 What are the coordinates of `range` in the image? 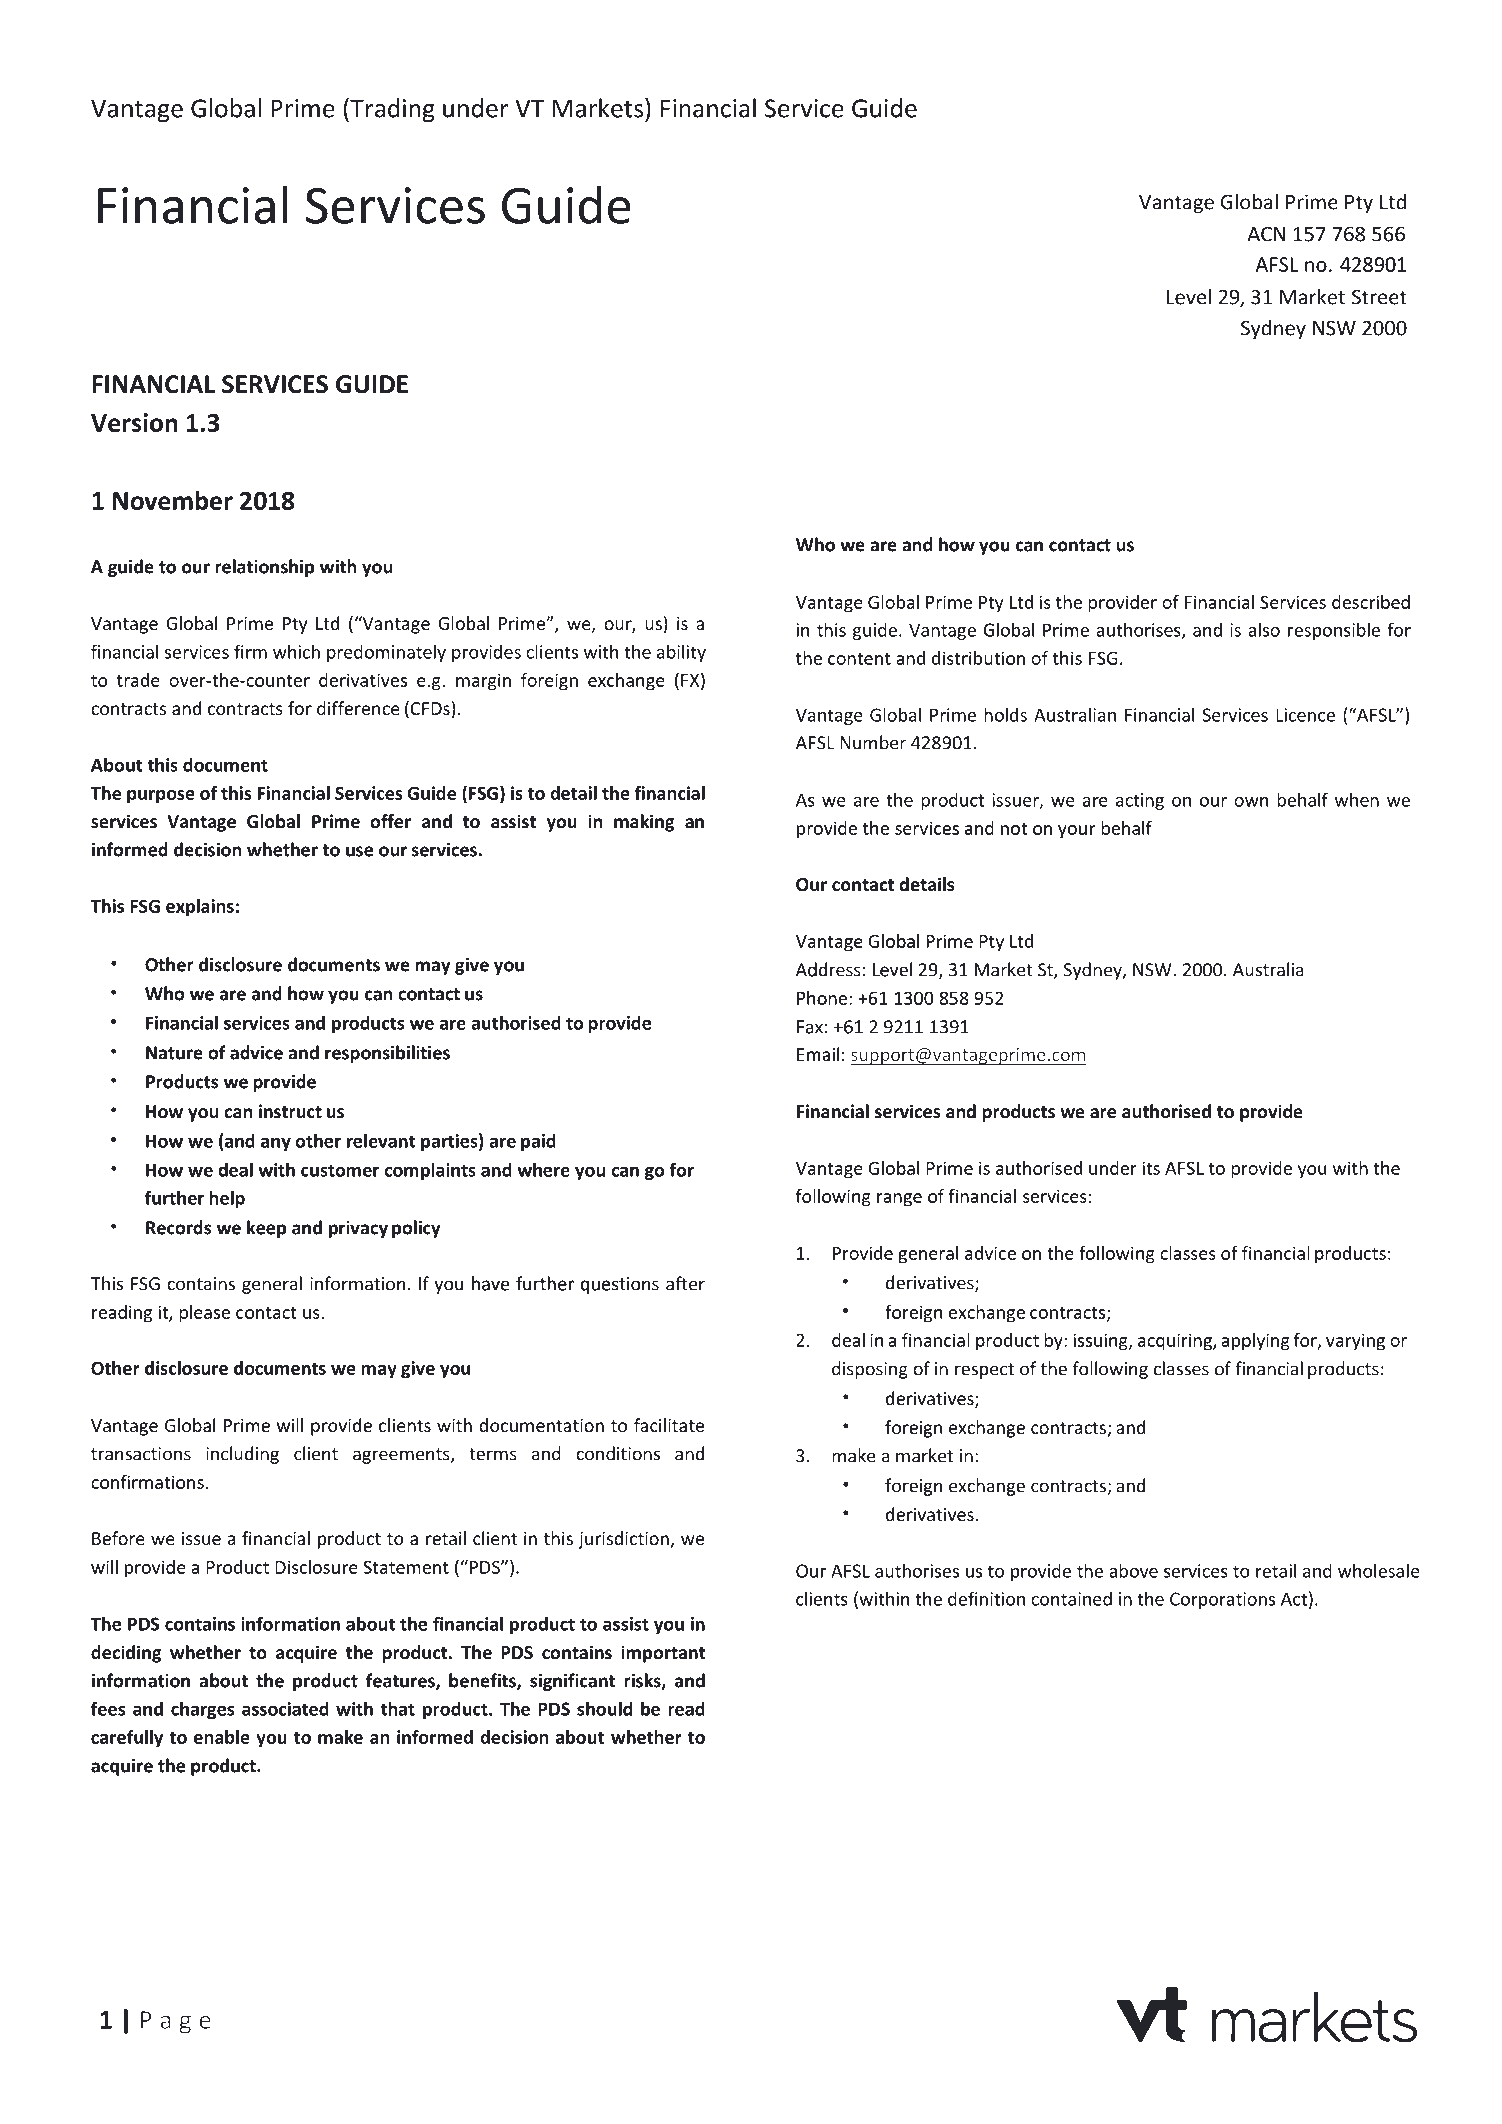 It's located at (899, 1200).
